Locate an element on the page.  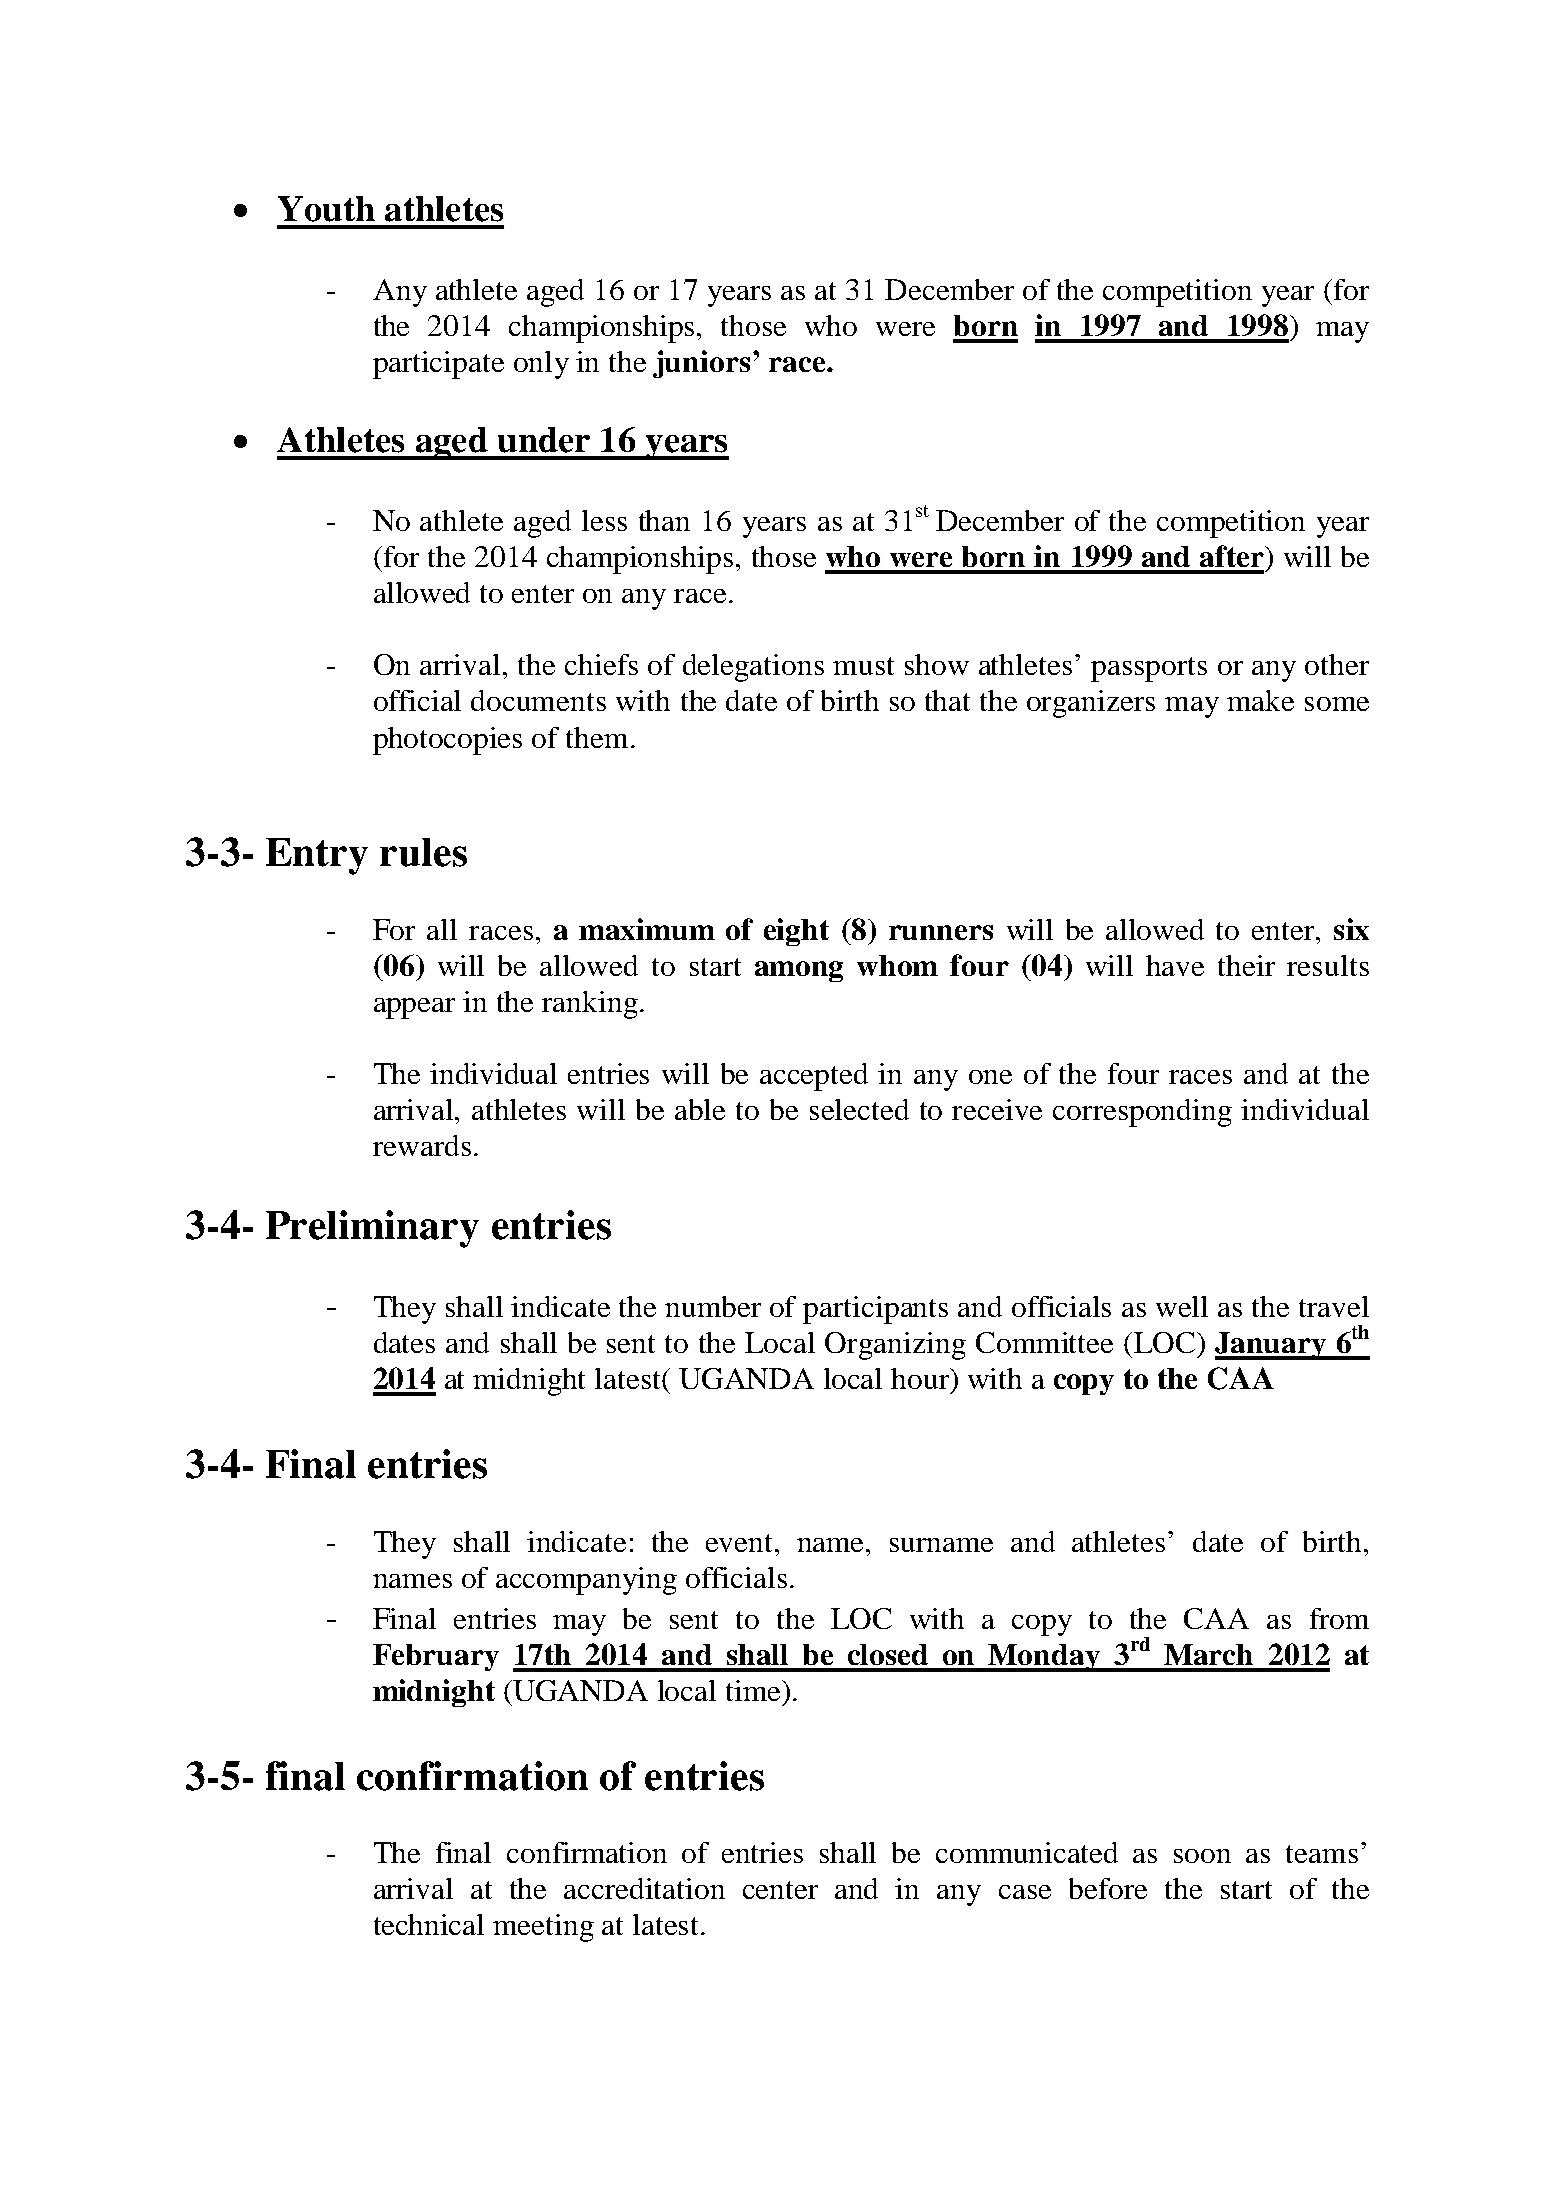
participate is located at coordinates (438, 365).
